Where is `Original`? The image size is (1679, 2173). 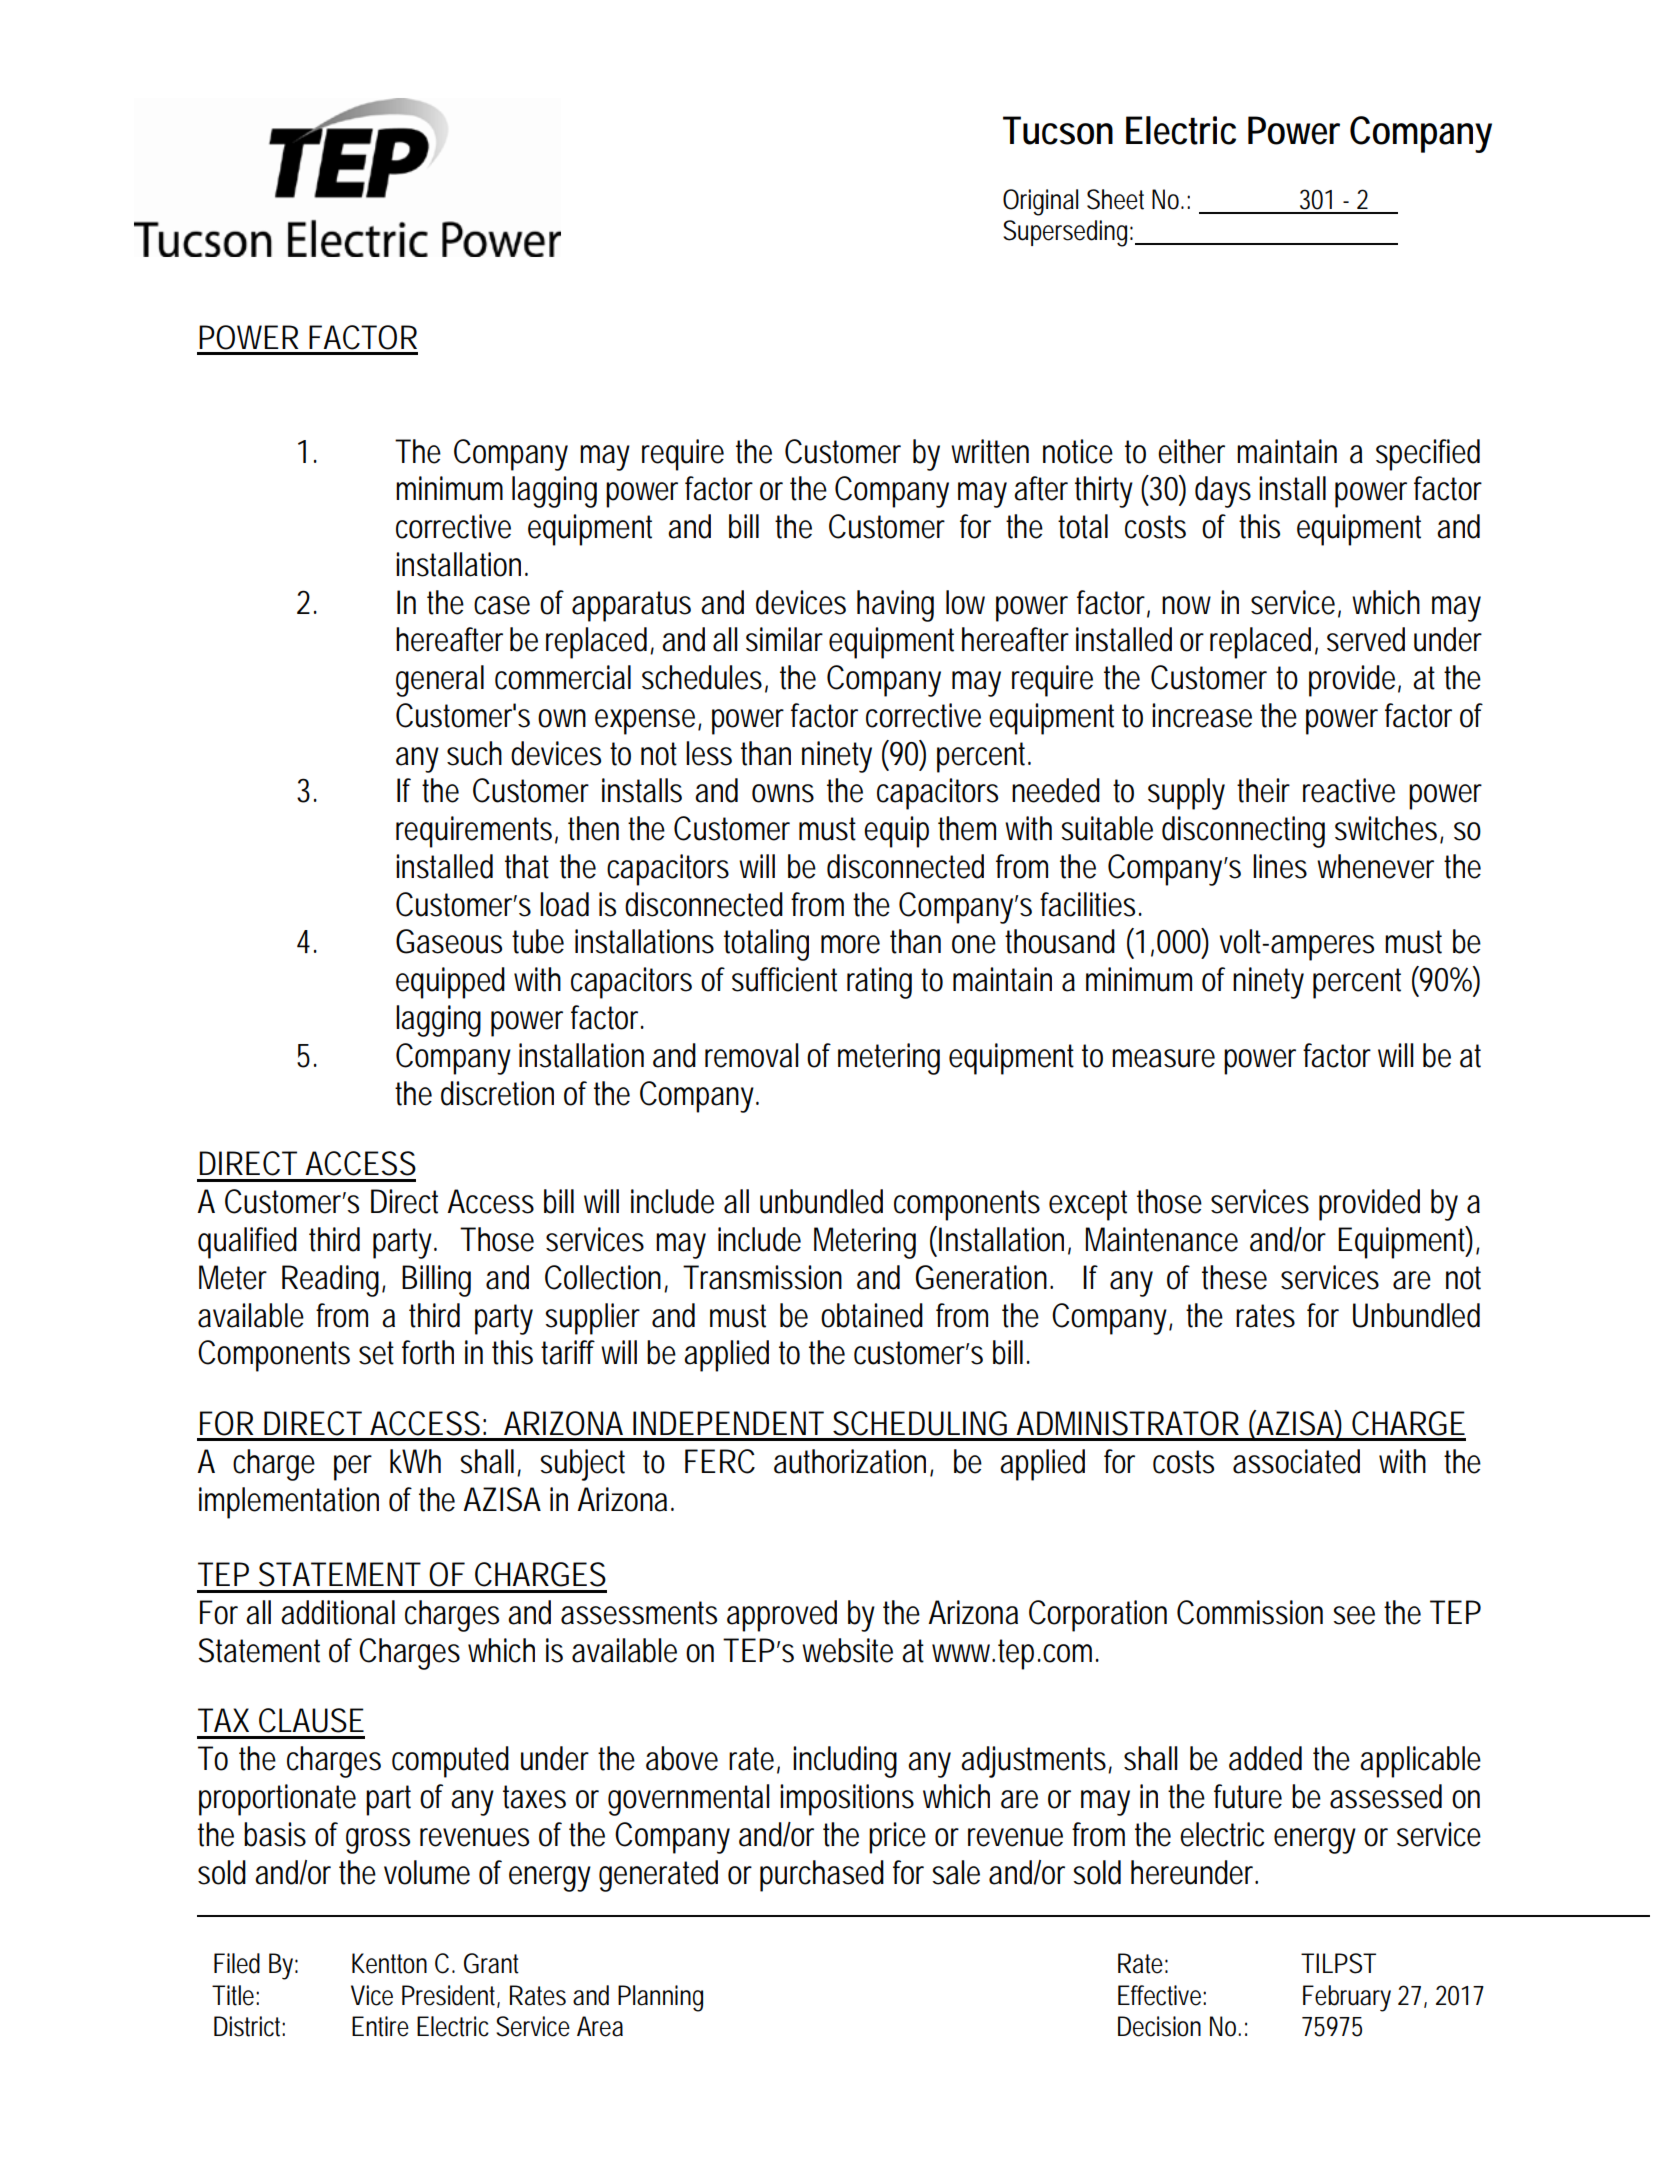
Original is located at coordinates (1040, 202).
